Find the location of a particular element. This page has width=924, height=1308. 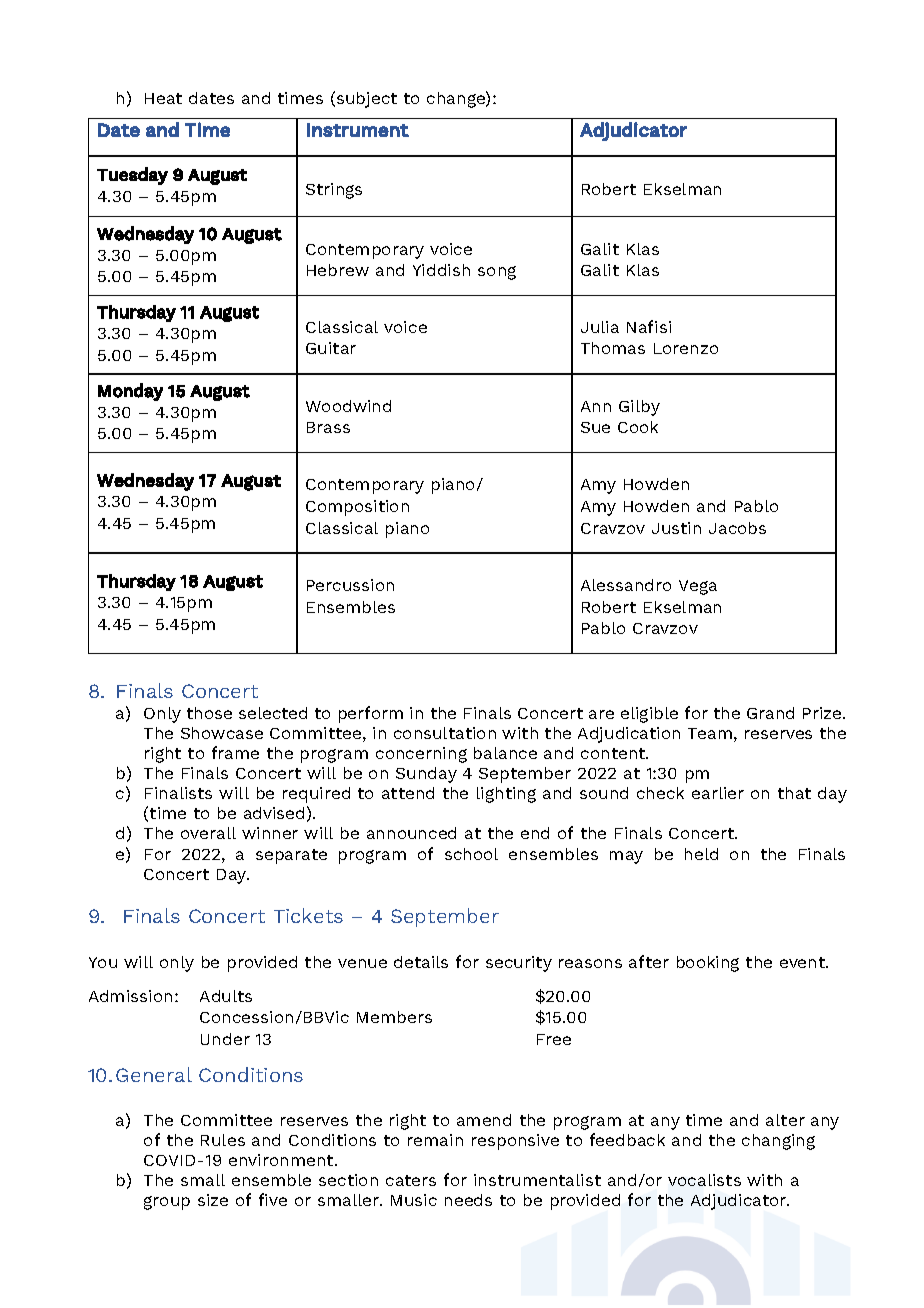

size is located at coordinates (213, 1200).
